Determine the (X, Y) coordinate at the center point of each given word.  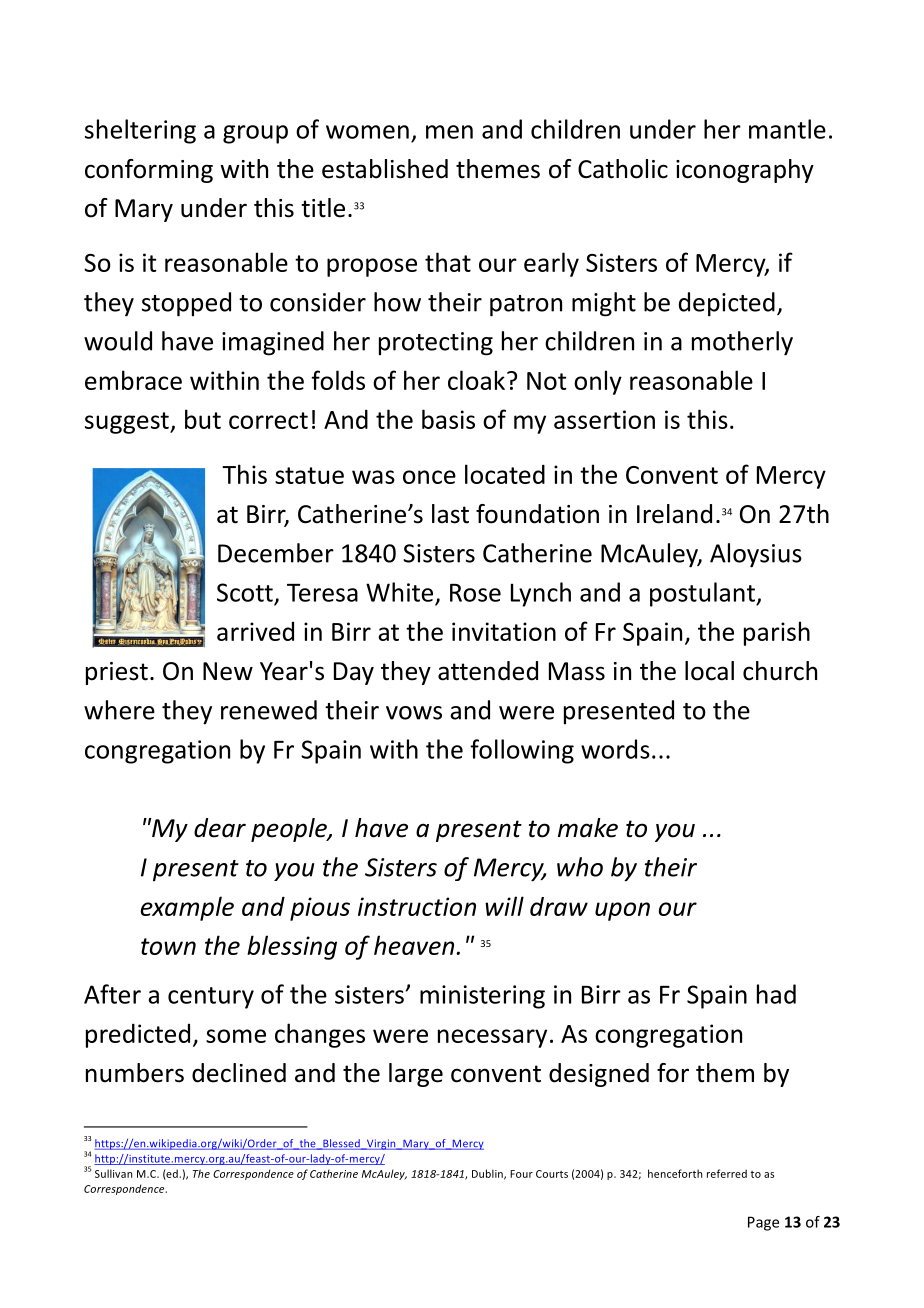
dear (220, 828)
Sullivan (113, 1173)
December (276, 553)
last (450, 514)
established (385, 169)
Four (521, 1174)
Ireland (674, 514)
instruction (417, 906)
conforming (149, 171)
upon (622, 911)
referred (727, 1173)
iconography (745, 171)
